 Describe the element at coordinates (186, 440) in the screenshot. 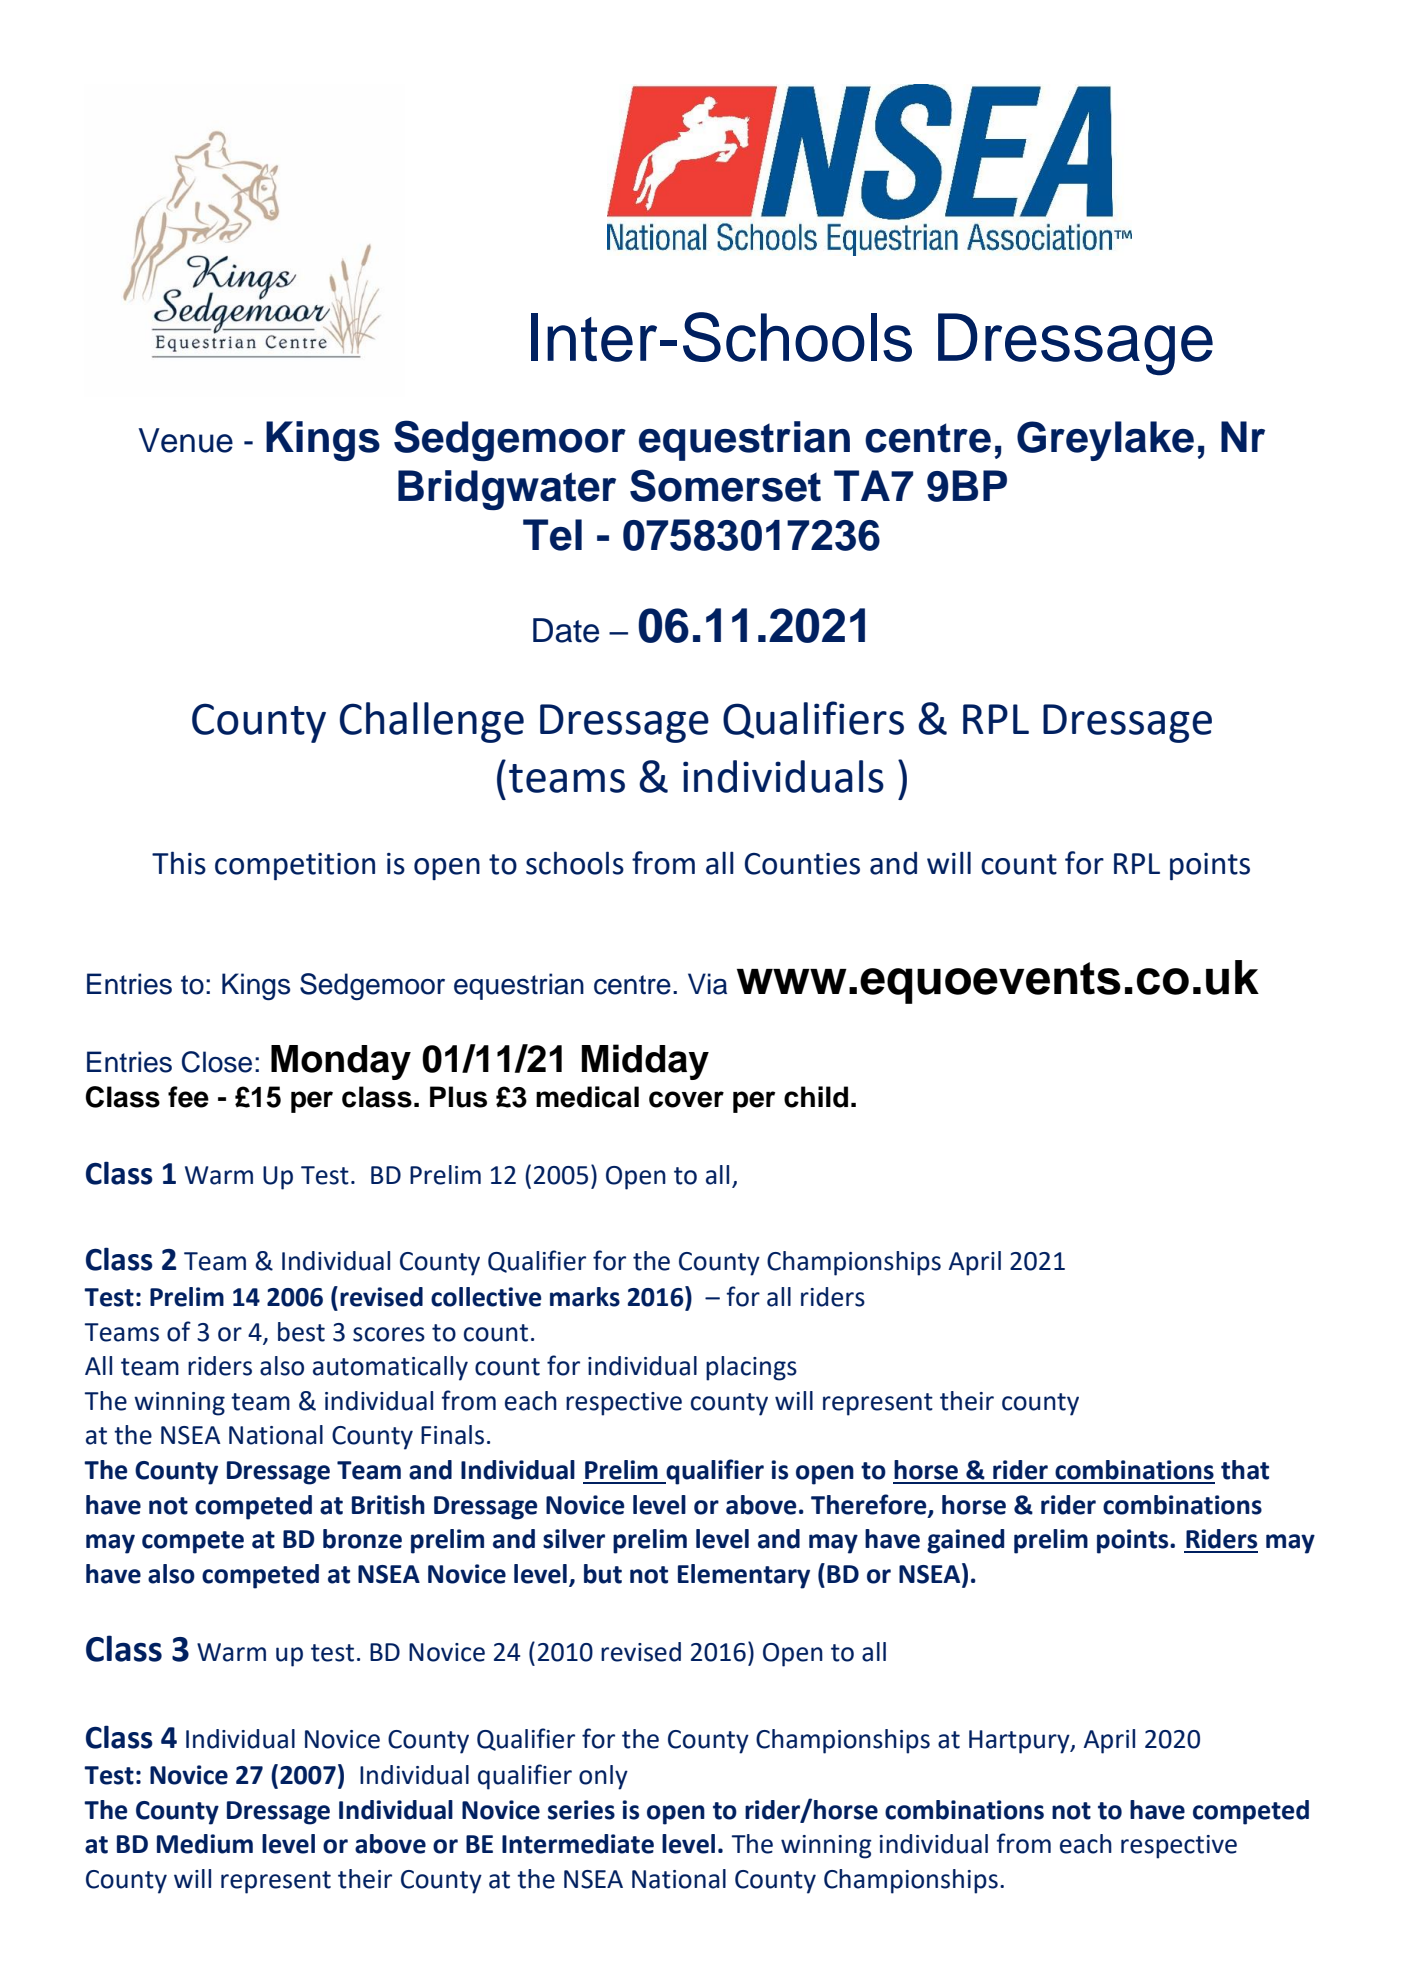

I see `Venue` at that location.
